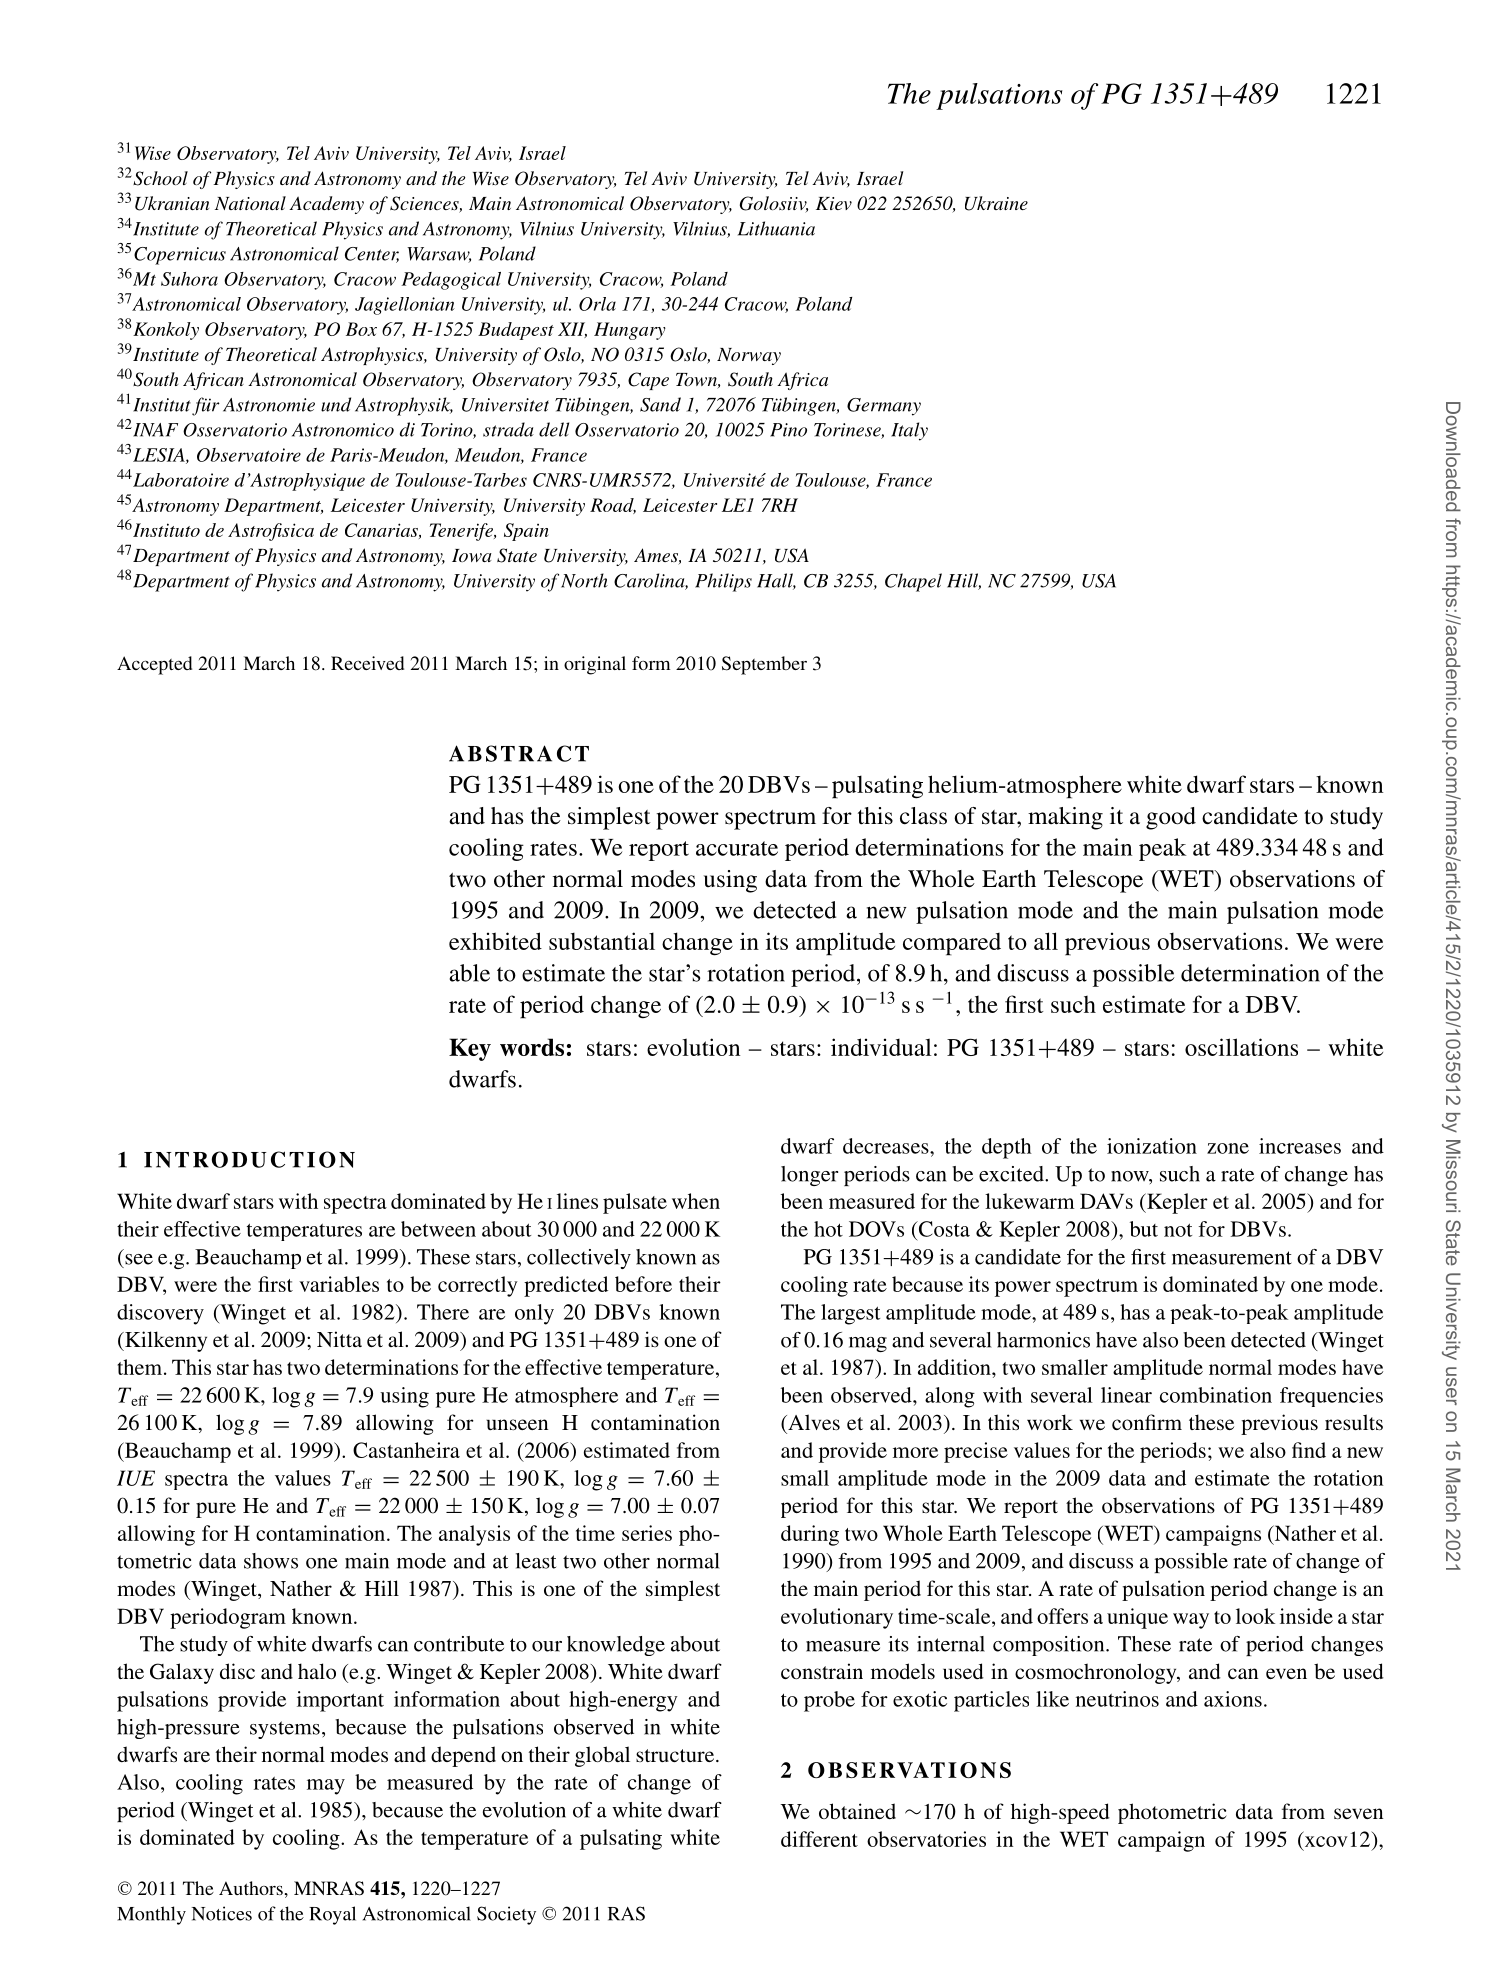 This screenshot has height=1974, width=1502. Describe the element at coordinates (776, 228) in the screenshot. I see `Lithuania` at that location.
